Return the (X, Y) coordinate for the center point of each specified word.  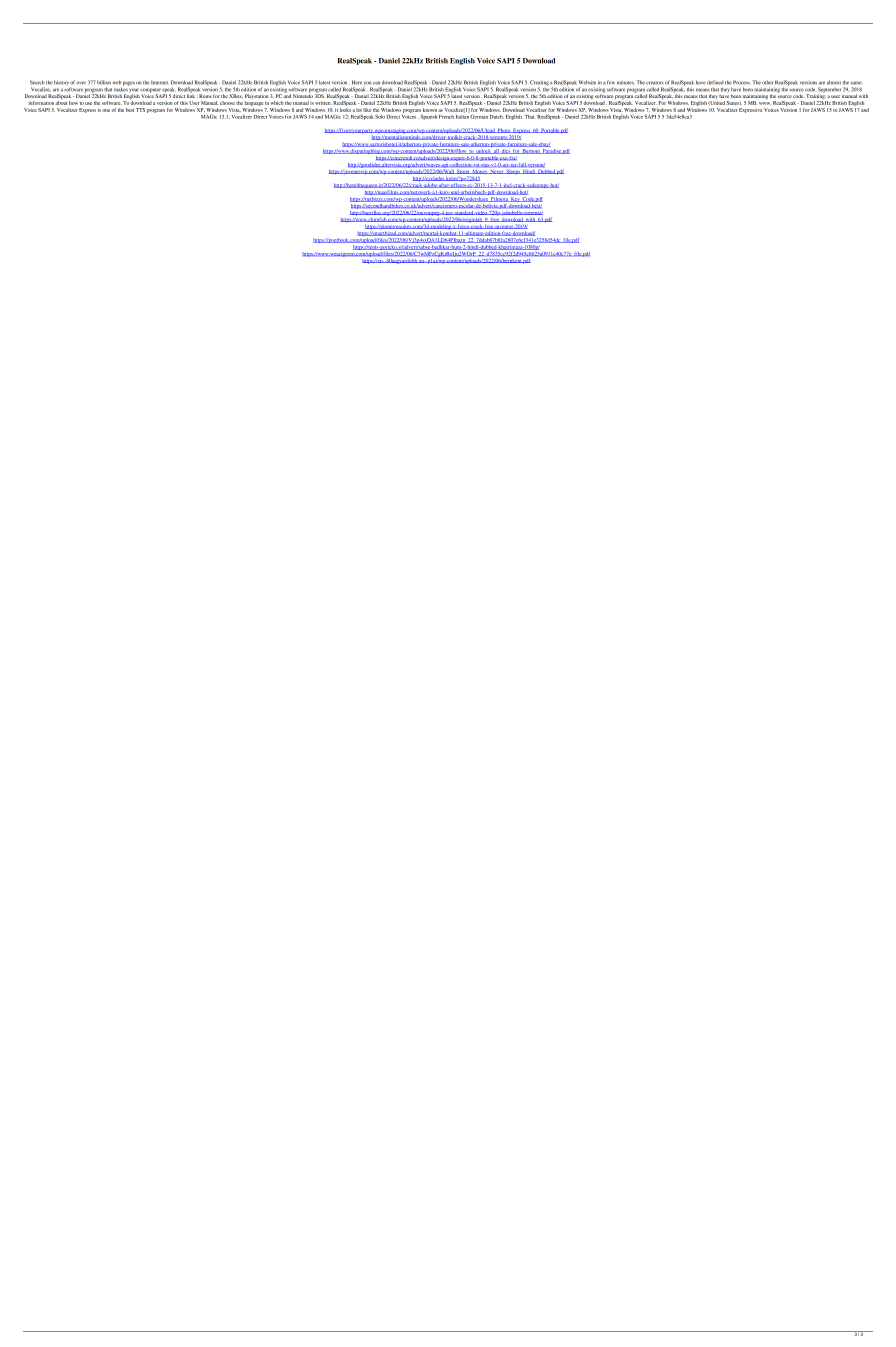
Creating (539, 84)
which (277, 103)
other (767, 83)
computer (151, 90)
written (323, 103)
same (856, 83)
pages (129, 83)
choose (227, 103)
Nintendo (303, 96)
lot (359, 110)
